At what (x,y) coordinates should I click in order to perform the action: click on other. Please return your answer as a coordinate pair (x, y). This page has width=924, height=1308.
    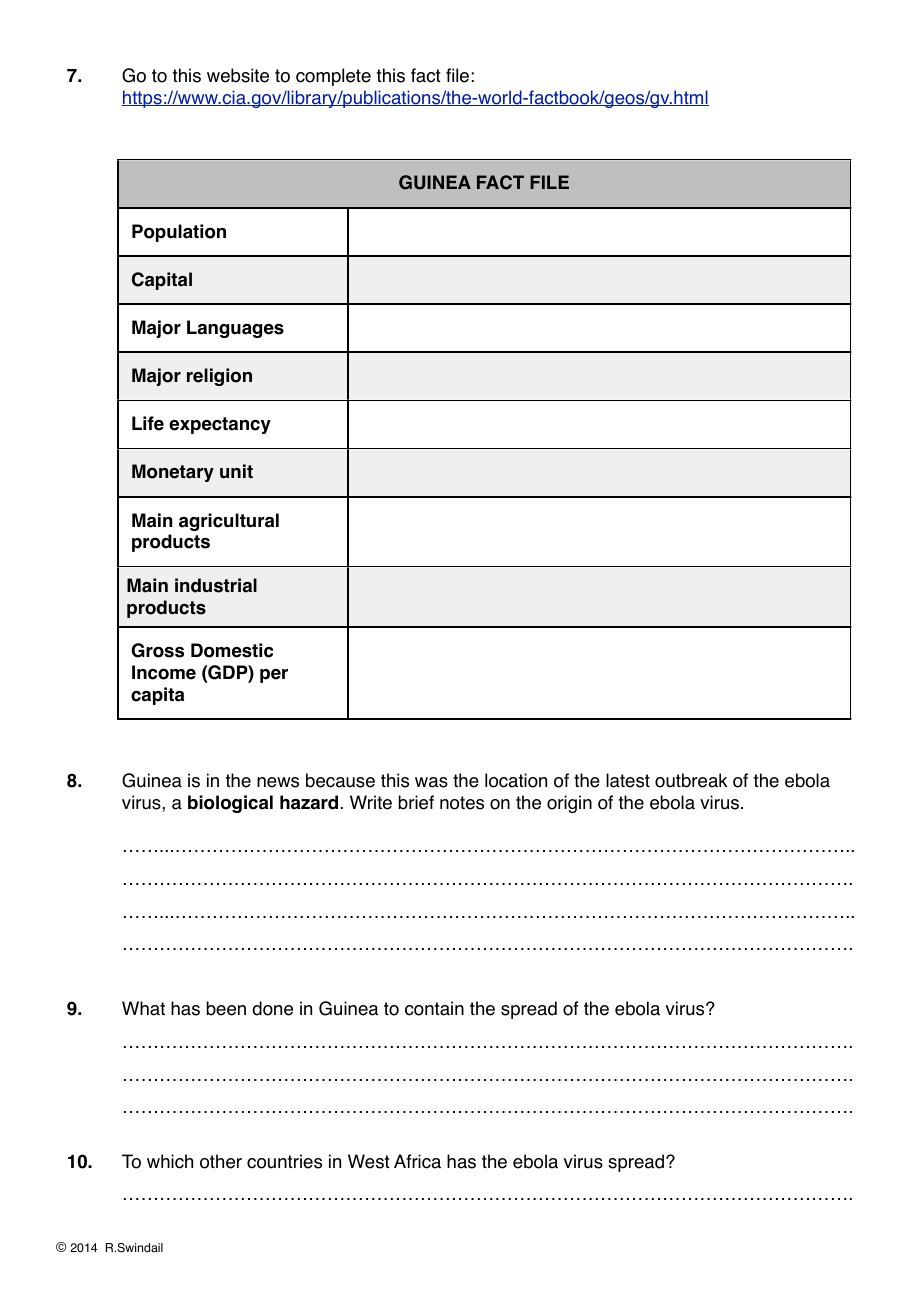
    Looking at the image, I should click on (221, 1161).
